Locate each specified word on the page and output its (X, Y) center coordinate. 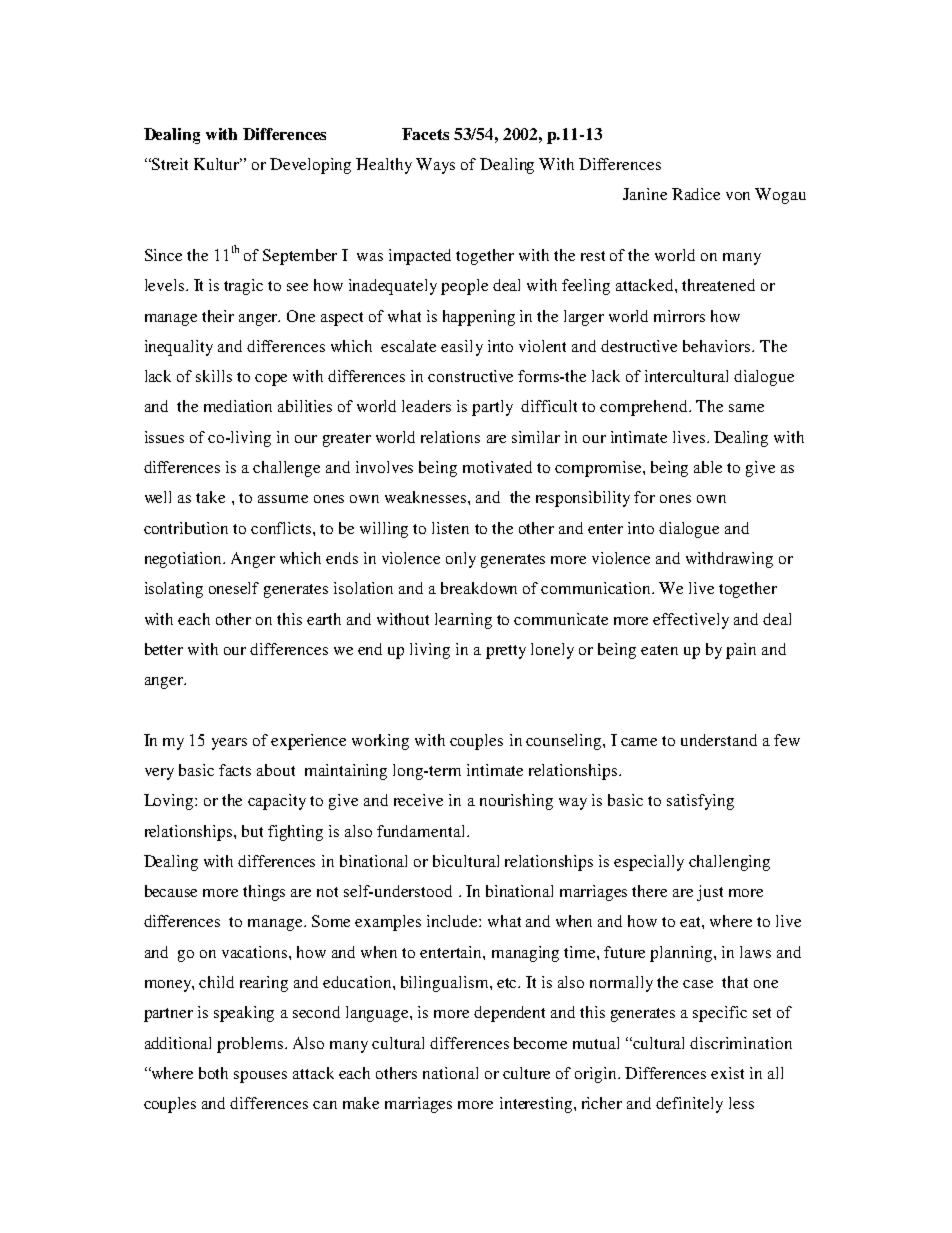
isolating (174, 590)
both (213, 1073)
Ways (435, 166)
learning (463, 621)
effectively (691, 621)
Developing (310, 166)
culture (526, 1073)
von (738, 196)
